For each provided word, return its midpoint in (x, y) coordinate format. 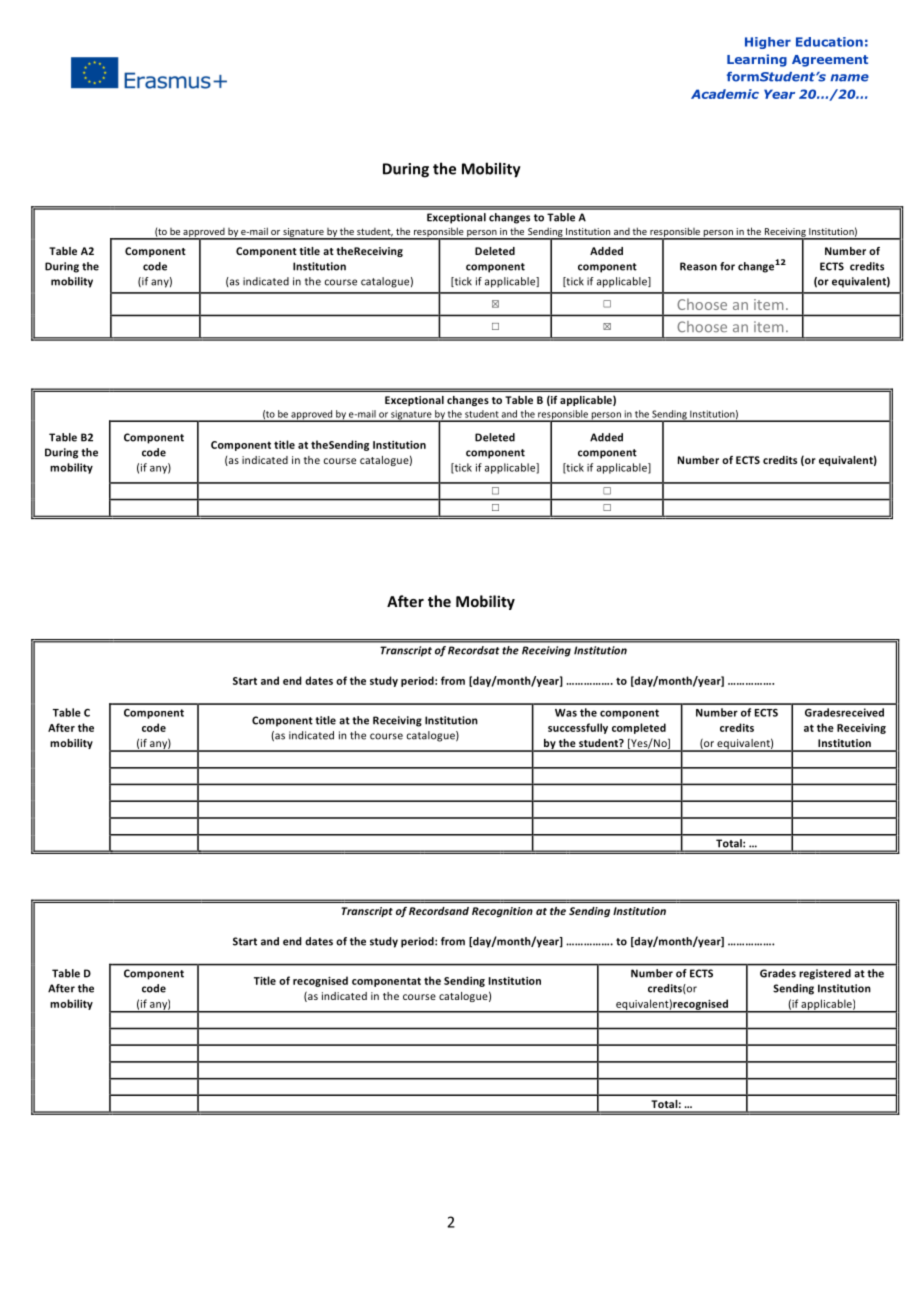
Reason (698, 266)
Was (566, 713)
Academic (725, 94)
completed (639, 728)
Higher (768, 43)
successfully (578, 728)
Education (829, 42)
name (849, 78)
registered (825, 974)
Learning (757, 60)
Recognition (502, 912)
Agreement (830, 61)
